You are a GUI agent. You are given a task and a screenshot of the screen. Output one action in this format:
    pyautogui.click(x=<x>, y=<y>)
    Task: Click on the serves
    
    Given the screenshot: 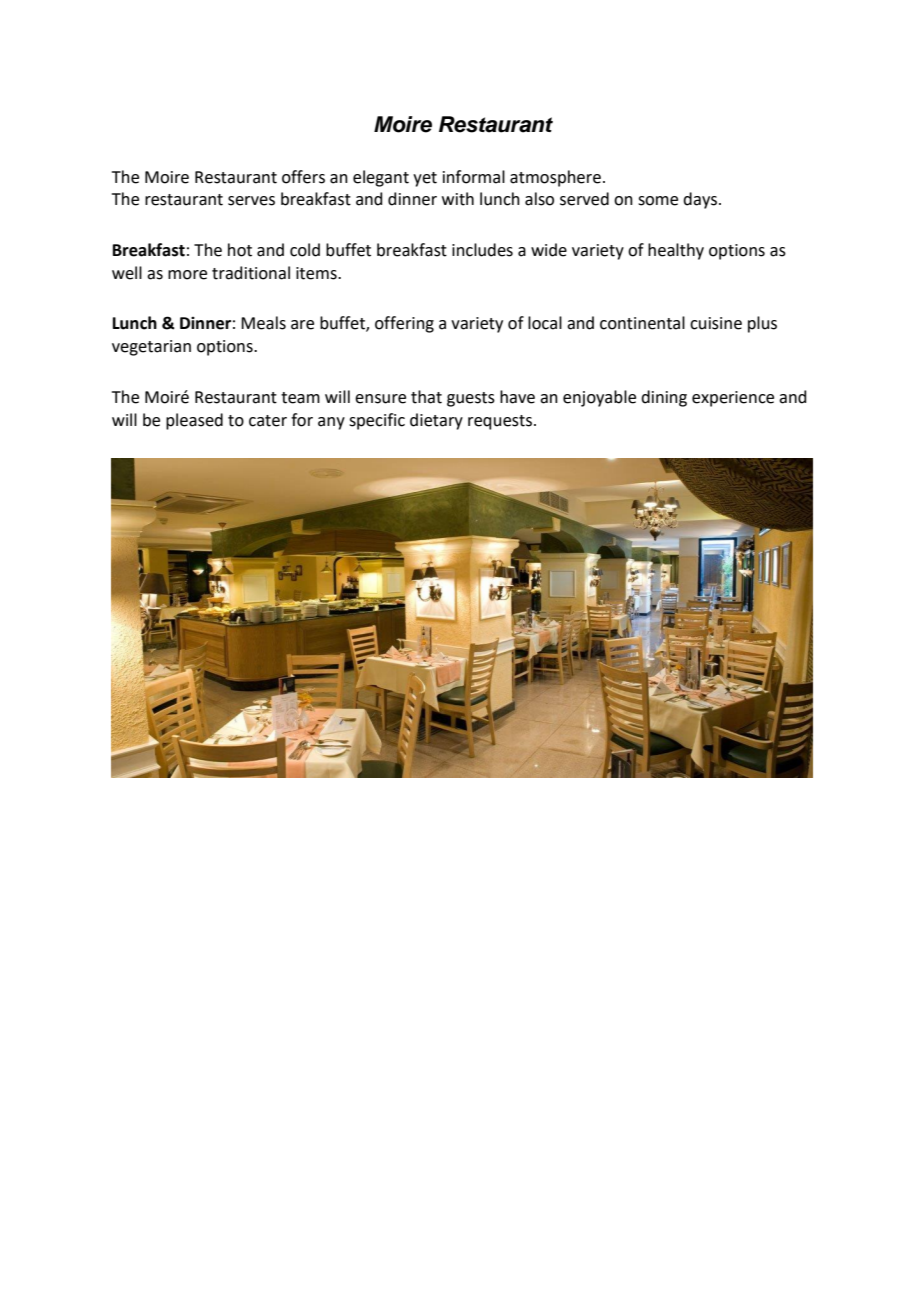 What is the action you would take?
    pyautogui.click(x=251, y=201)
